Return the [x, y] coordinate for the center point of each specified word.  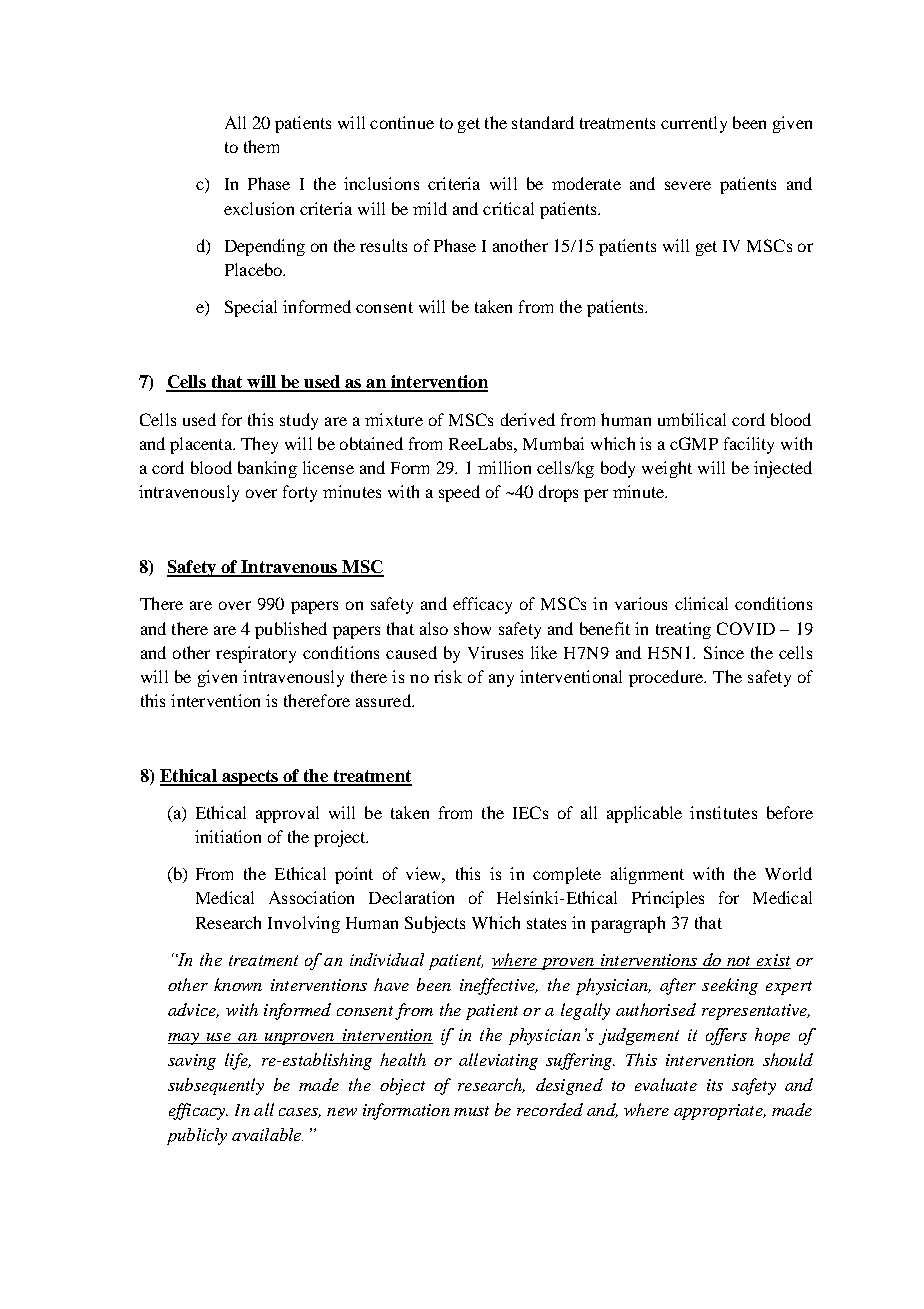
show [472, 628]
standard [543, 122]
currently [694, 124]
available [267, 1134]
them [261, 146]
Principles [668, 899]
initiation [228, 836]
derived [528, 419]
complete [567, 875]
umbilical [692, 419]
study [299, 421]
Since [724, 652]
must [471, 1111]
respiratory [256, 654]
